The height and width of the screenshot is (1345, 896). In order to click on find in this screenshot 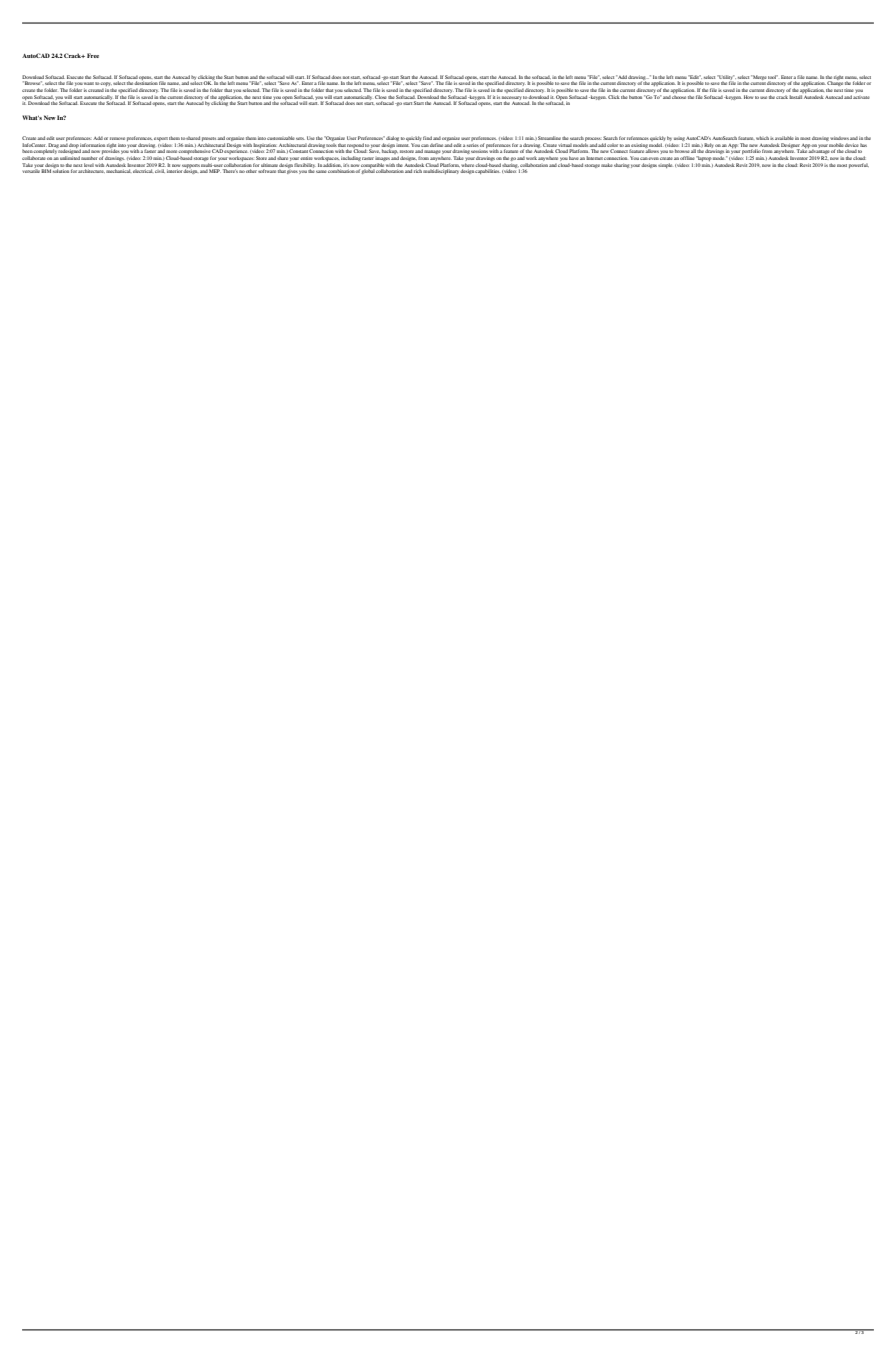, I will do `click(427, 138)`.
